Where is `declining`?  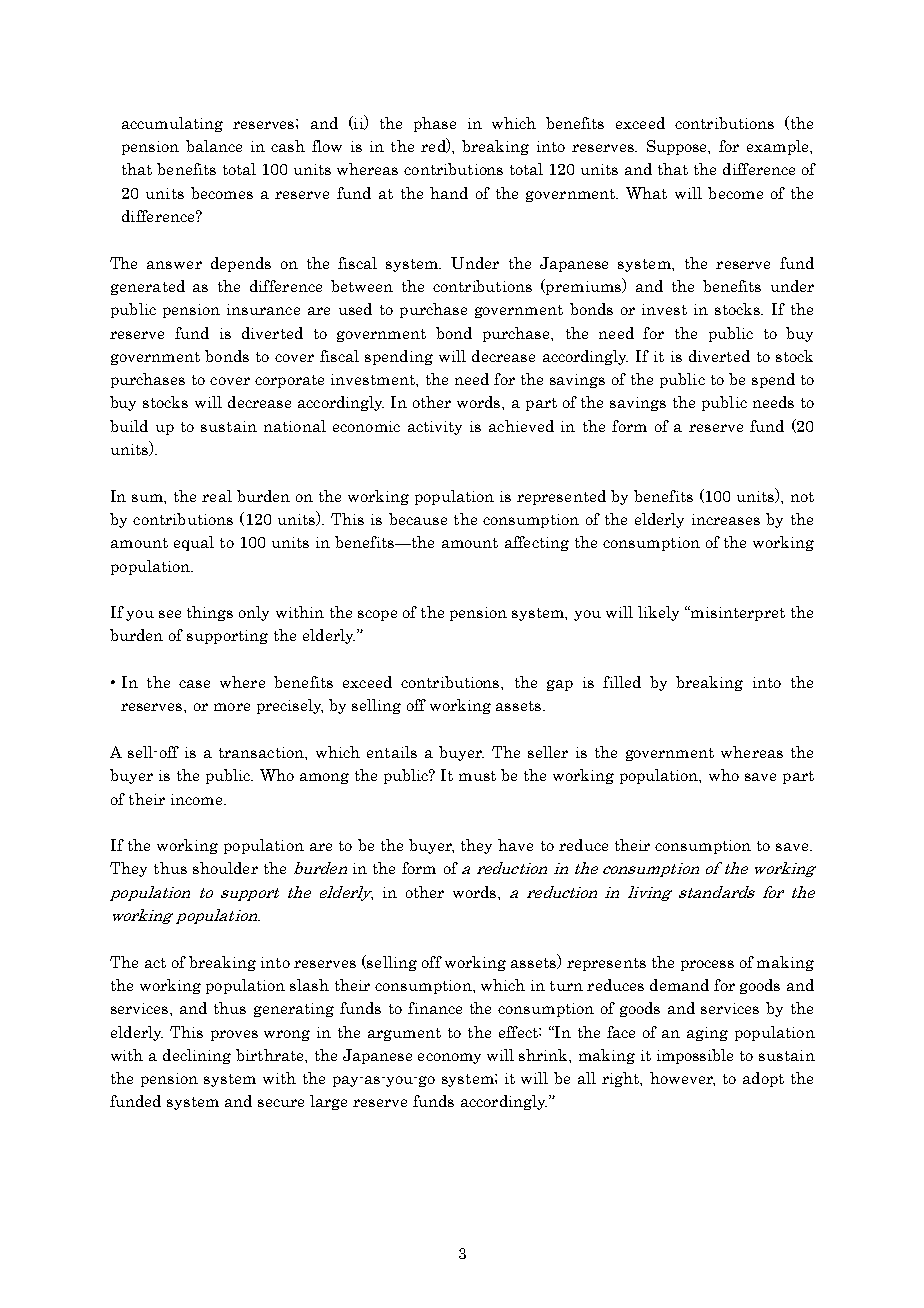 declining is located at coordinates (197, 1056).
